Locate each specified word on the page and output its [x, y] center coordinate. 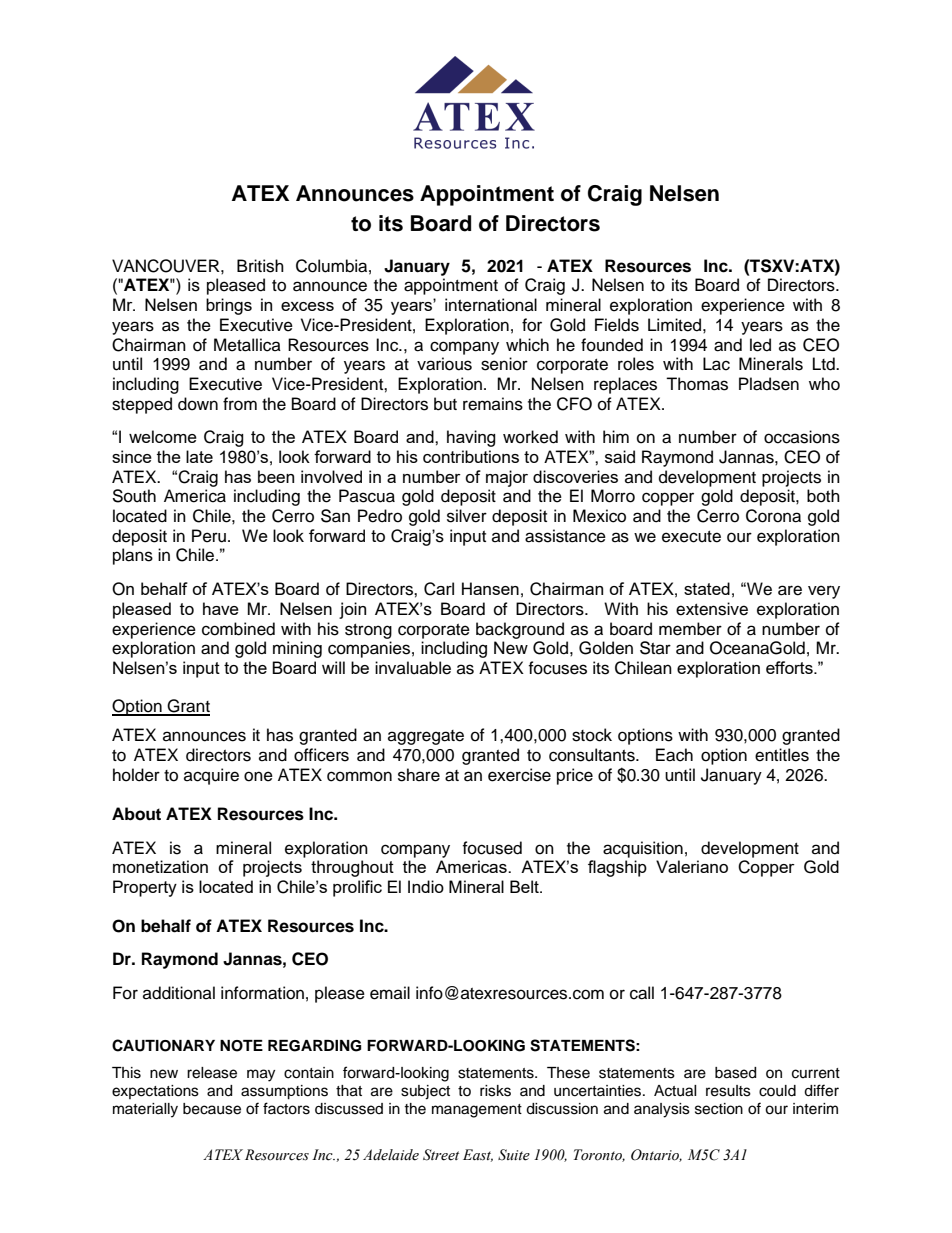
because [212, 1109]
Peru [209, 536]
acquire [211, 776]
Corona [773, 516]
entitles [782, 755]
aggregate [426, 737]
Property [145, 888]
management [477, 1111]
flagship [617, 868]
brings [229, 306]
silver [467, 516]
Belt [525, 886]
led [760, 345]
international [491, 305]
